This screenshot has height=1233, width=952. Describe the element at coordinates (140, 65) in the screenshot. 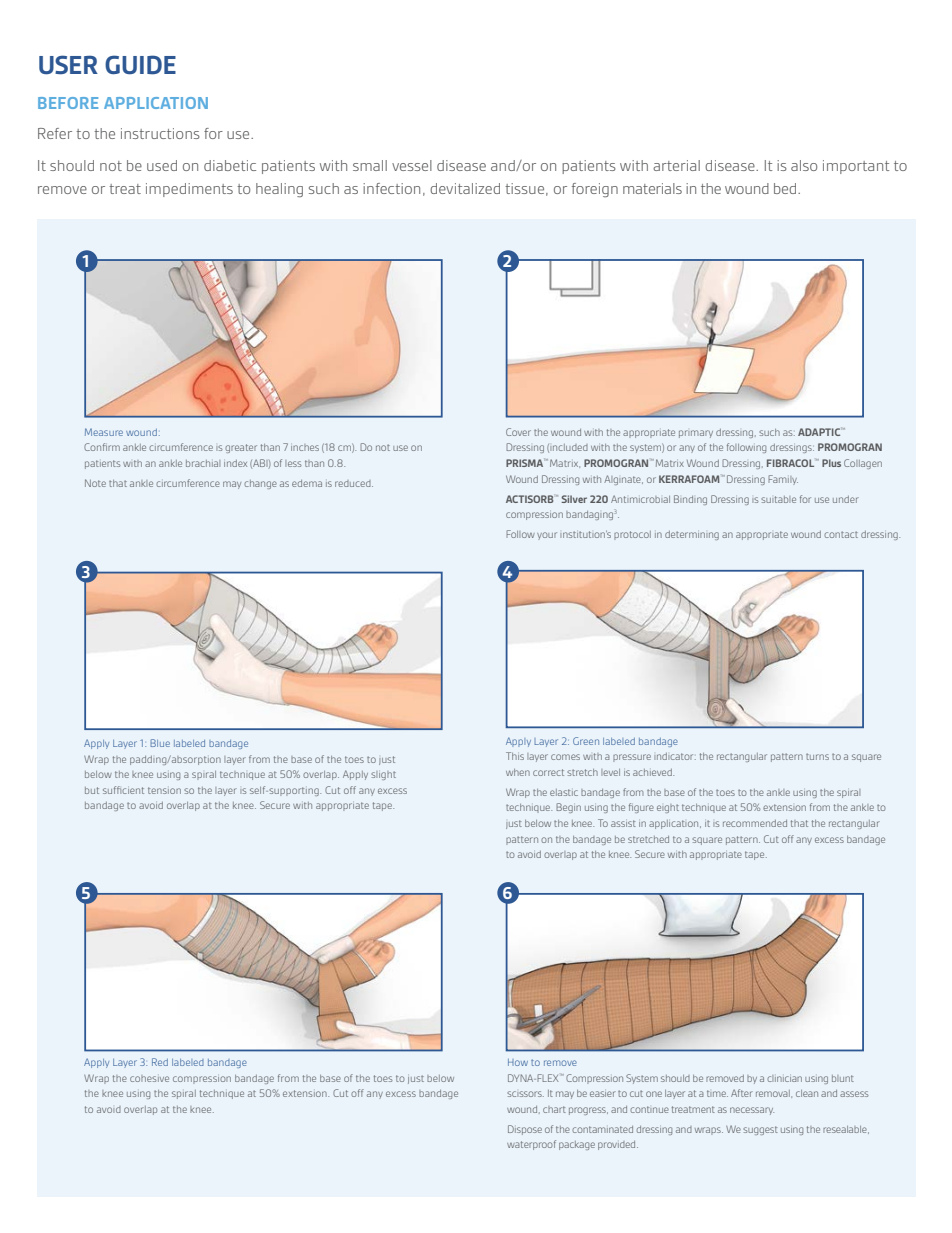

I see `GUIDE` at that location.
